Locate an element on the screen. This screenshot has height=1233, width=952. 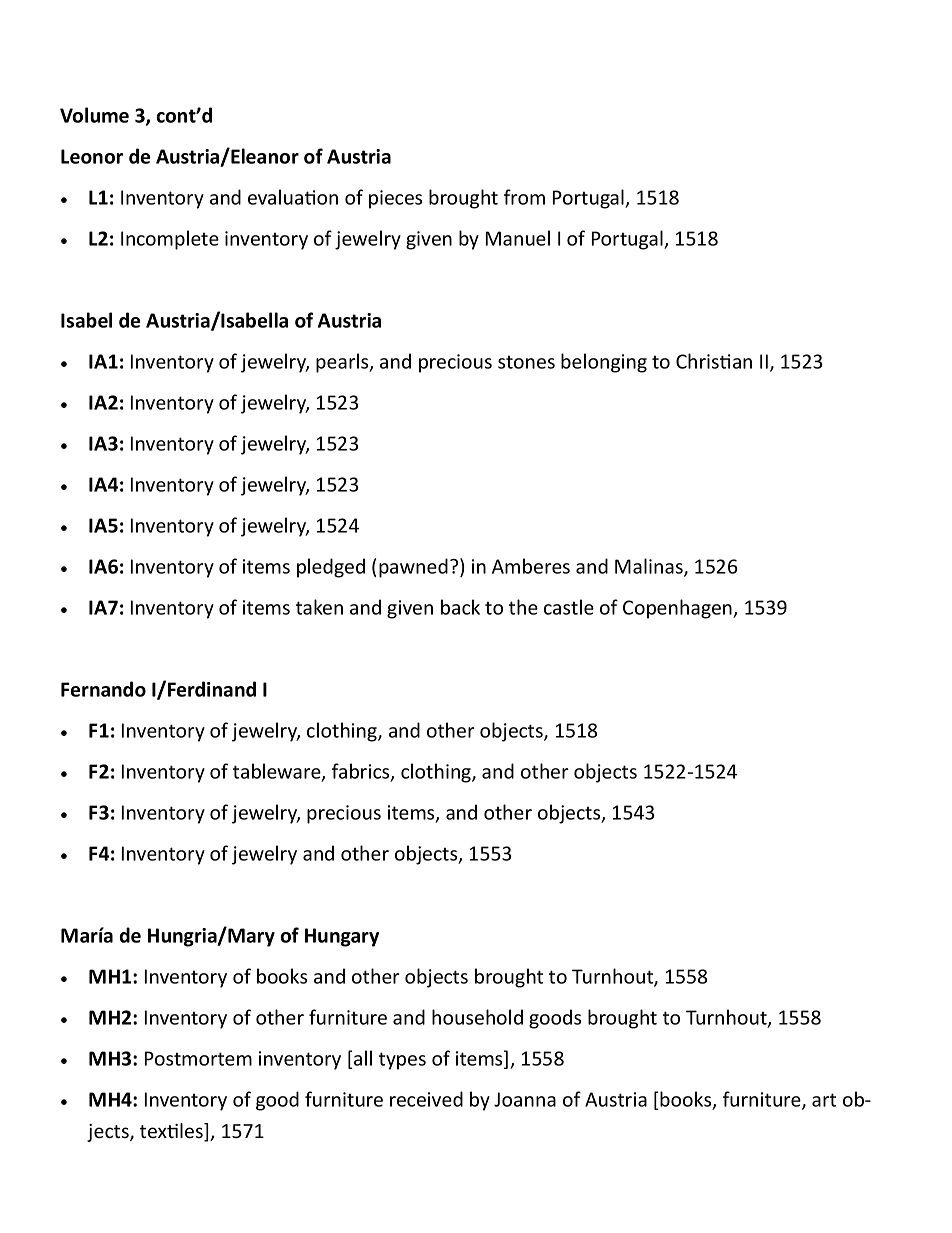
stones is located at coordinates (526, 362).
